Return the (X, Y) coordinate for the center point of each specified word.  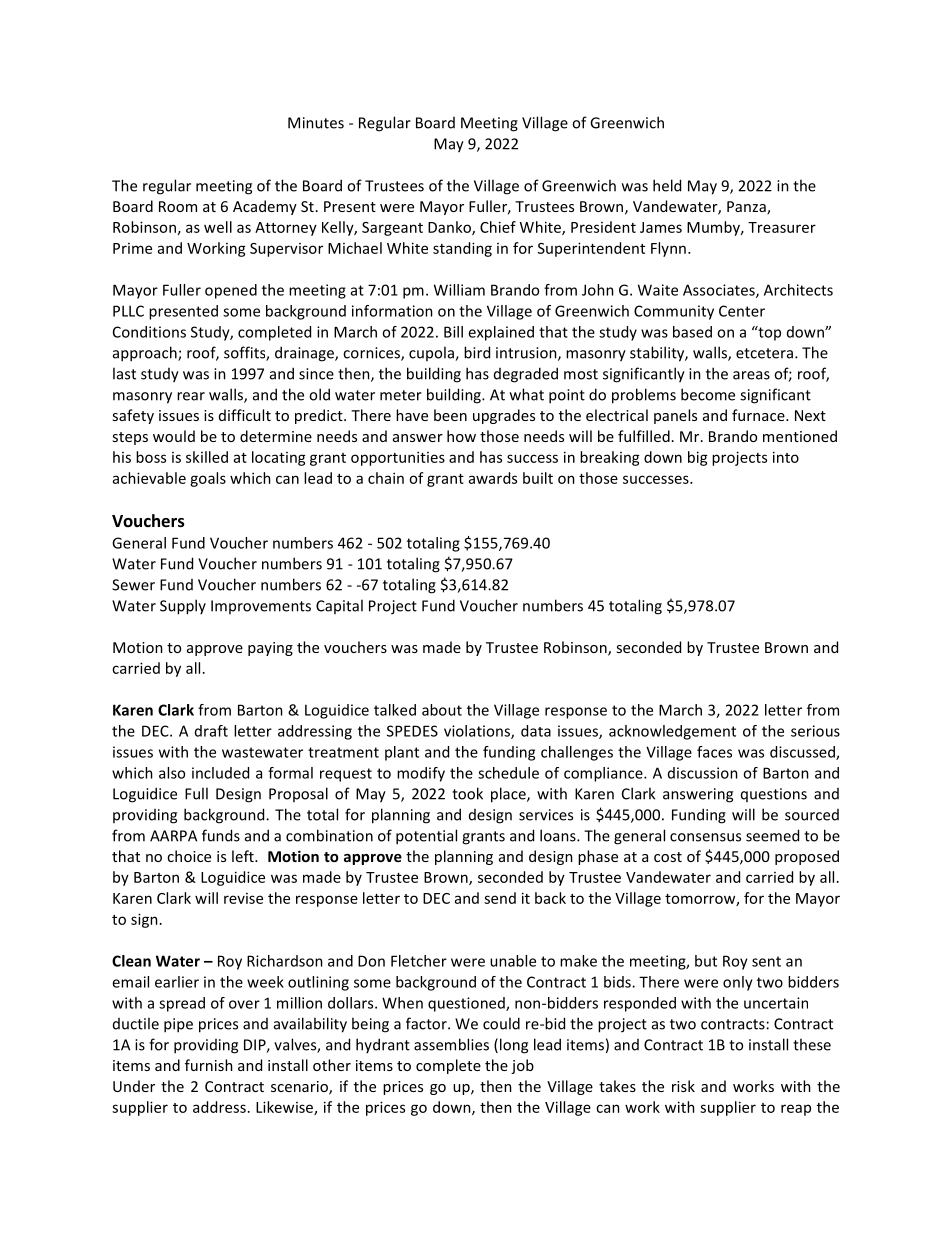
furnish (209, 1065)
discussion (703, 773)
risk (683, 1086)
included (220, 773)
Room (178, 206)
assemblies (451, 1044)
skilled (207, 457)
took (467, 793)
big (698, 458)
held (667, 185)
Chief (498, 227)
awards (493, 478)
